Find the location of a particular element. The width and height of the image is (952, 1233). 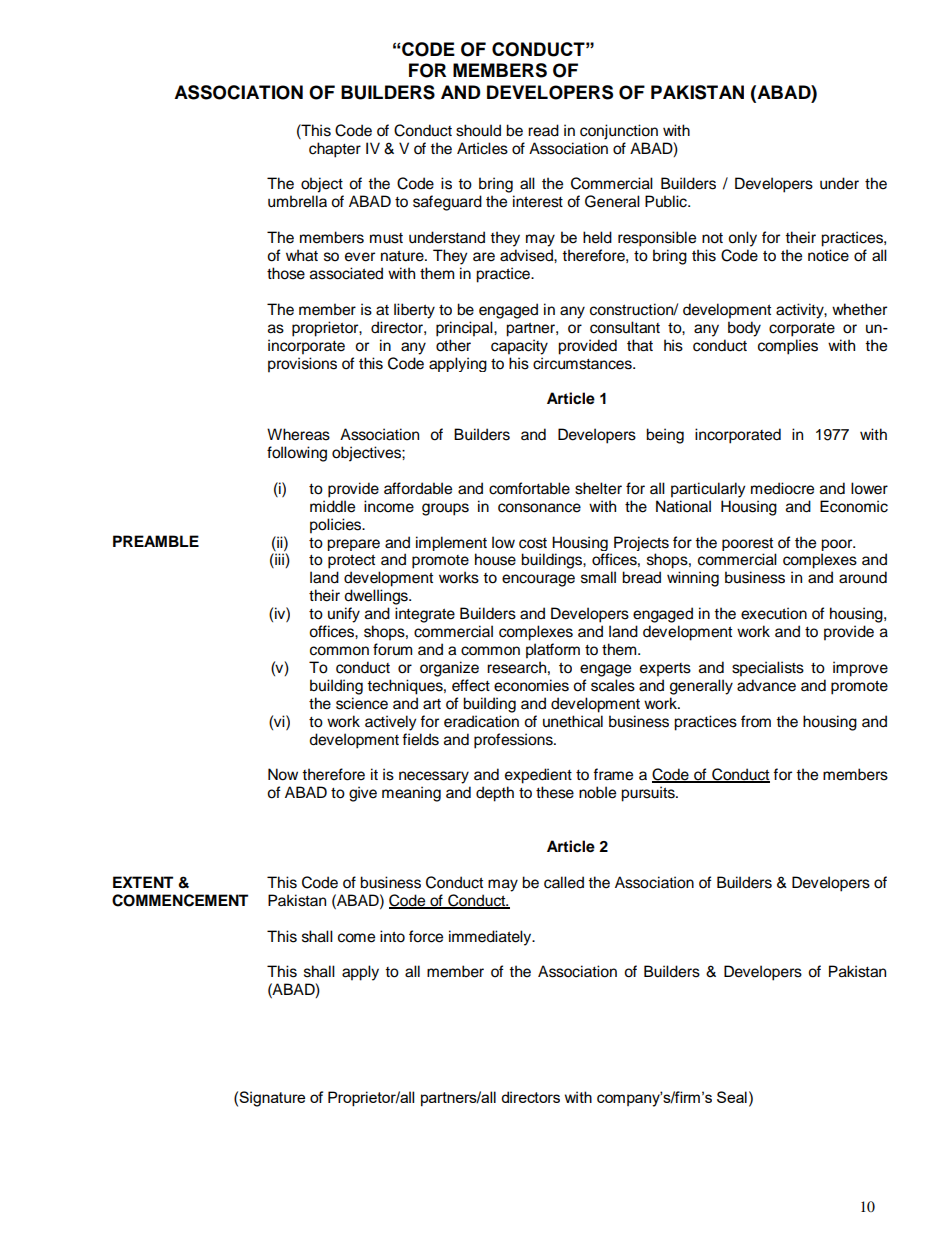

chapter is located at coordinates (335, 150).
